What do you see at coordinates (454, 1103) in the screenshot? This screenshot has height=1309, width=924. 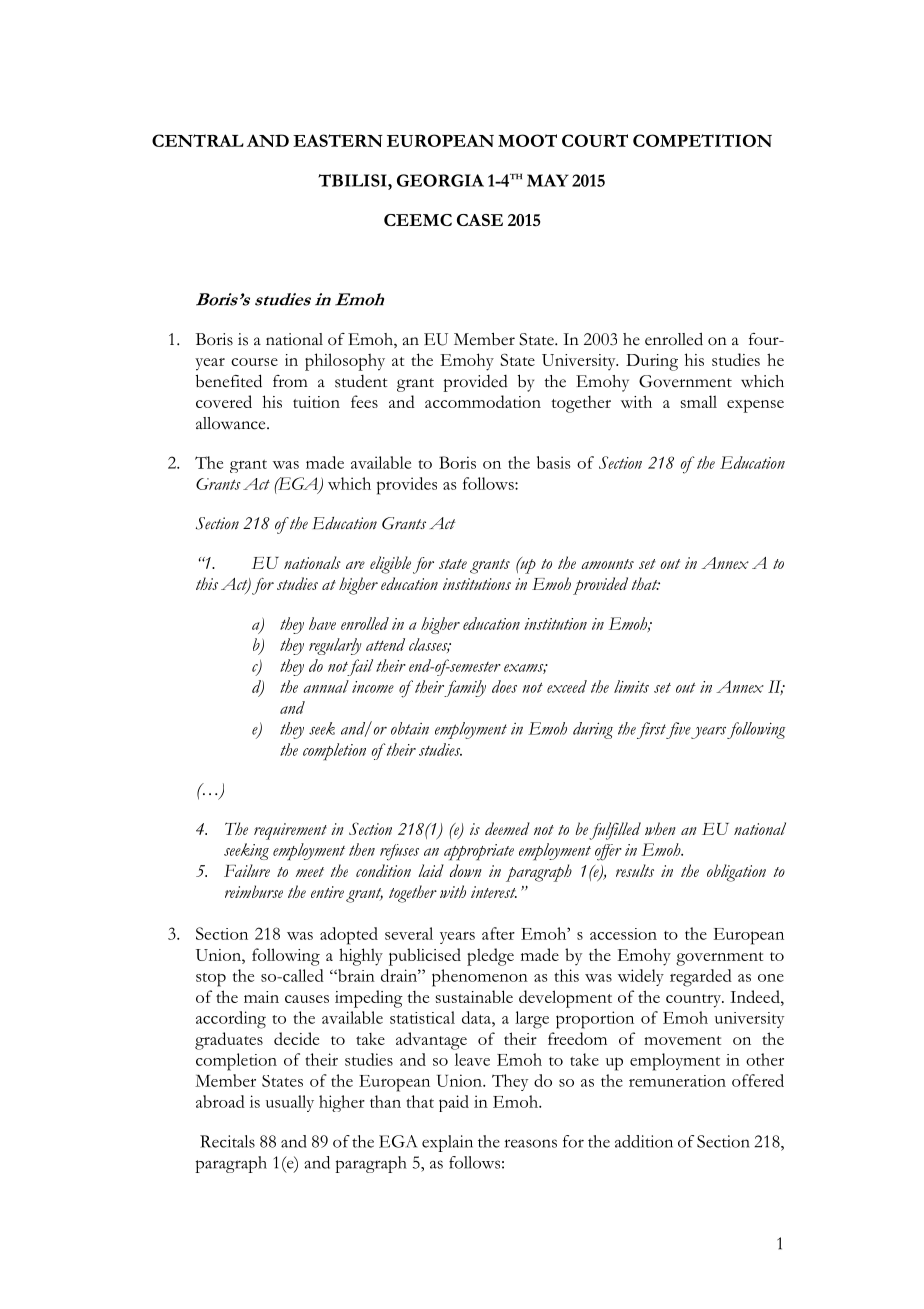 I see `paid` at bounding box center [454, 1103].
